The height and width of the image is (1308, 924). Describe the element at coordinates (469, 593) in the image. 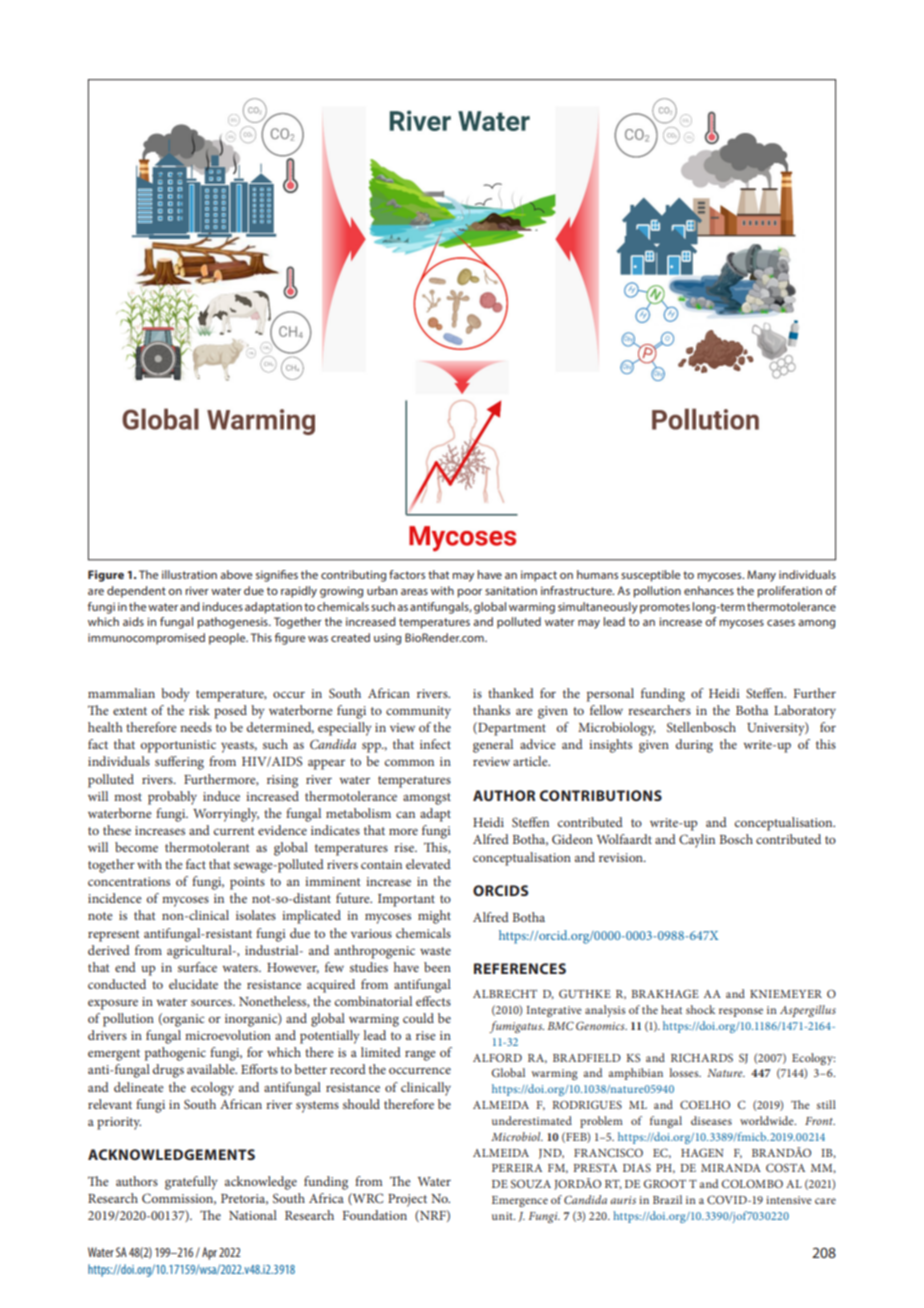

I see `poor` at that location.
